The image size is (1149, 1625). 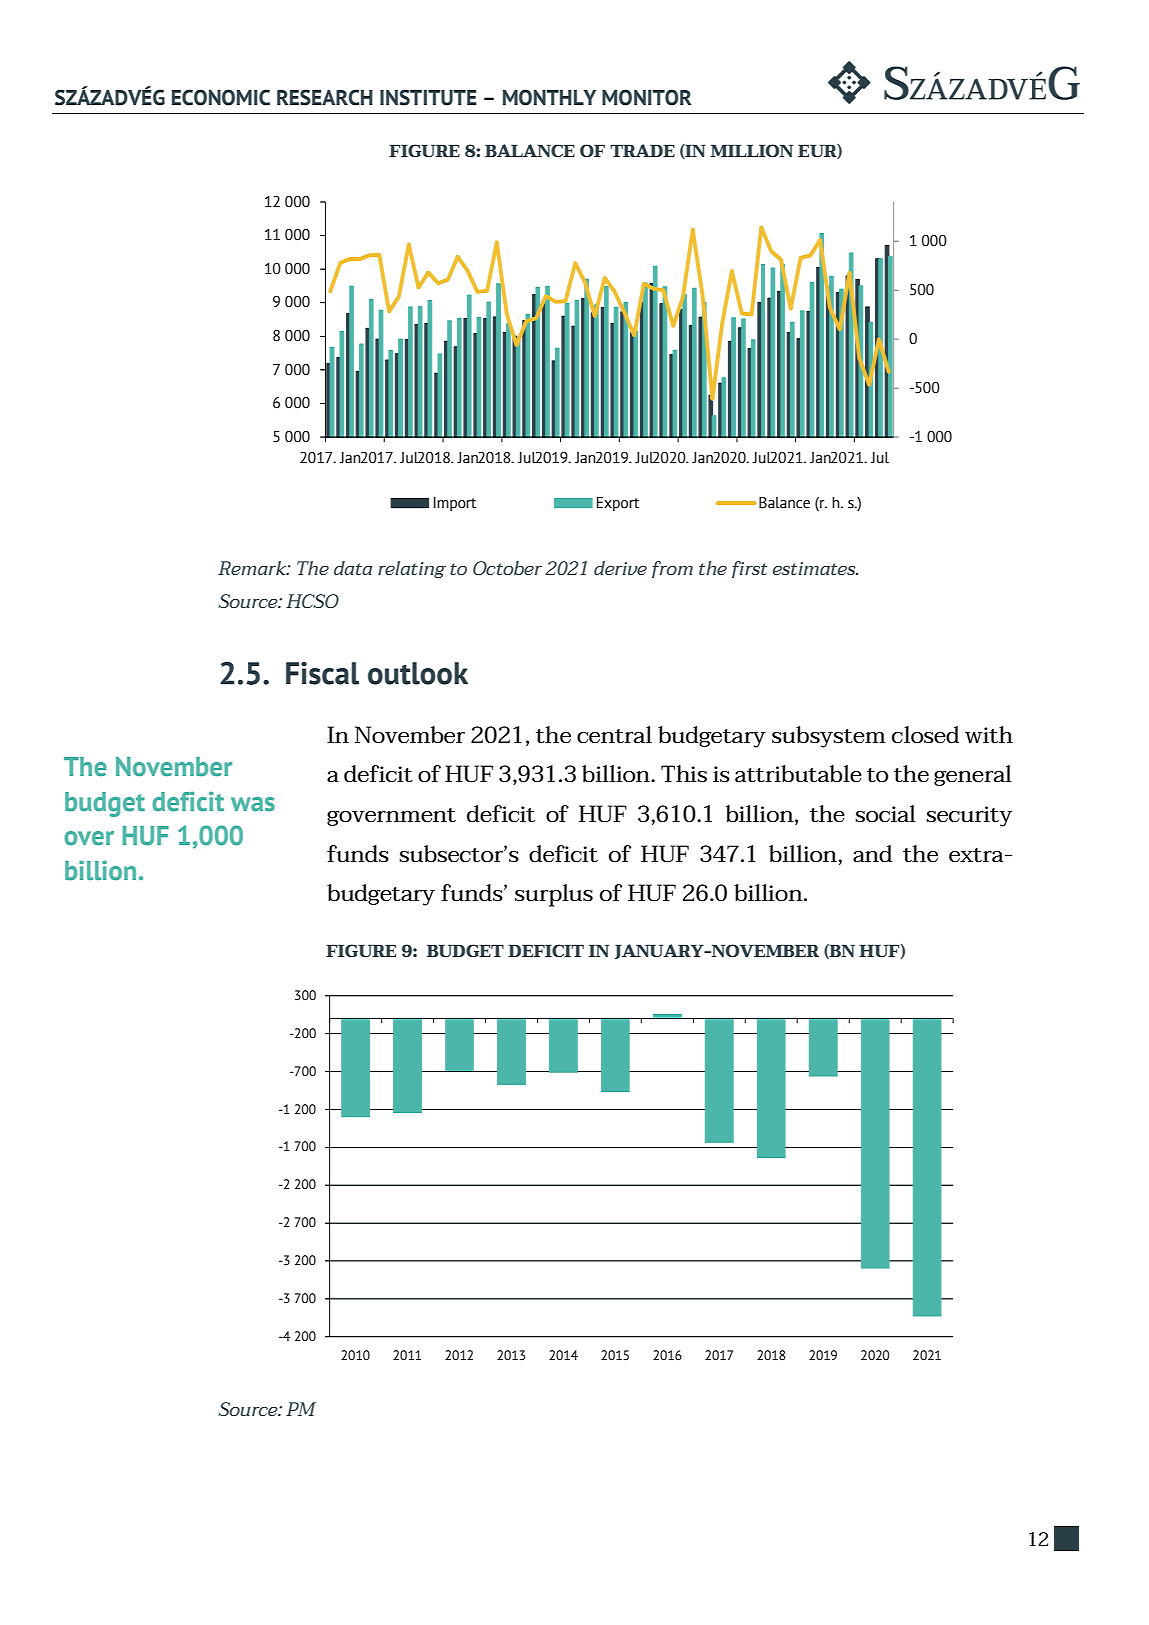 What do you see at coordinates (253, 804) in the screenshot?
I see `was` at bounding box center [253, 804].
